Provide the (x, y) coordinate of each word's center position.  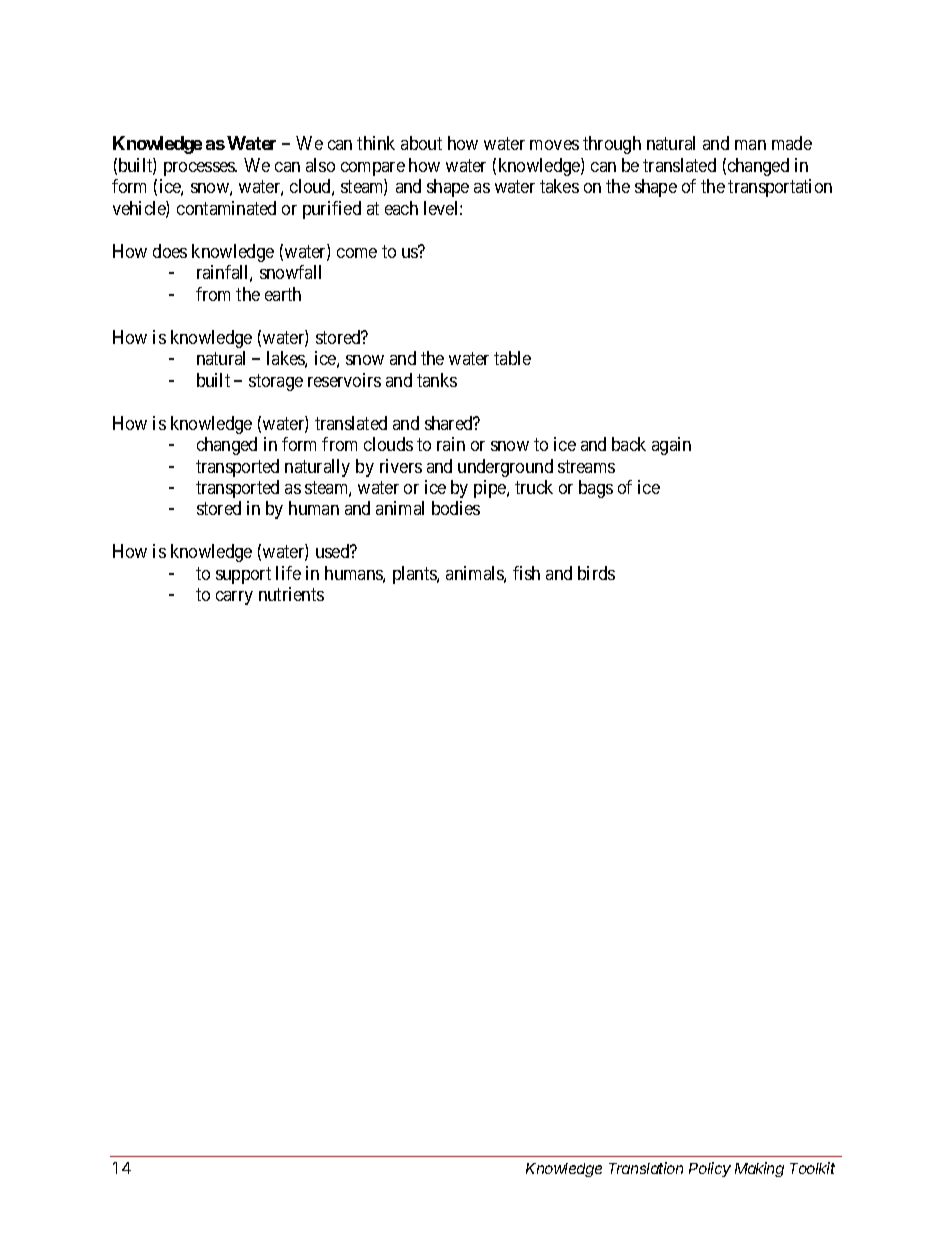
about (421, 143)
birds (596, 573)
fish (526, 573)
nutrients (291, 594)
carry (234, 598)
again (671, 446)
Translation (646, 1168)
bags (596, 489)
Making (759, 1169)
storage (276, 382)
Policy (710, 1169)
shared (450, 423)
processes (200, 169)
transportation (780, 188)
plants (415, 575)
